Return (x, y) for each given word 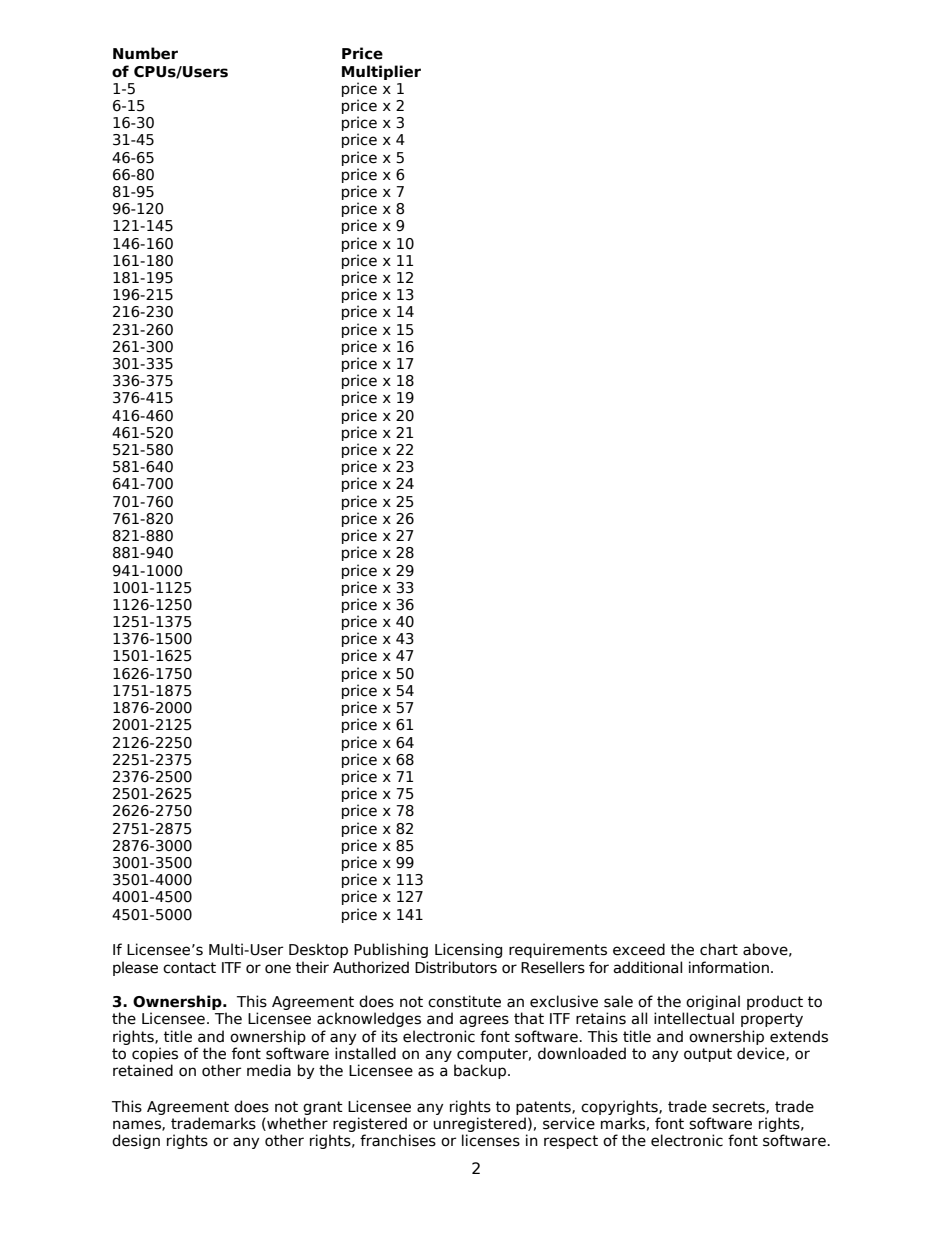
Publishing (391, 950)
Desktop (318, 950)
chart (719, 949)
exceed (639, 949)
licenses (491, 1140)
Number (145, 53)
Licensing (468, 950)
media (269, 1070)
